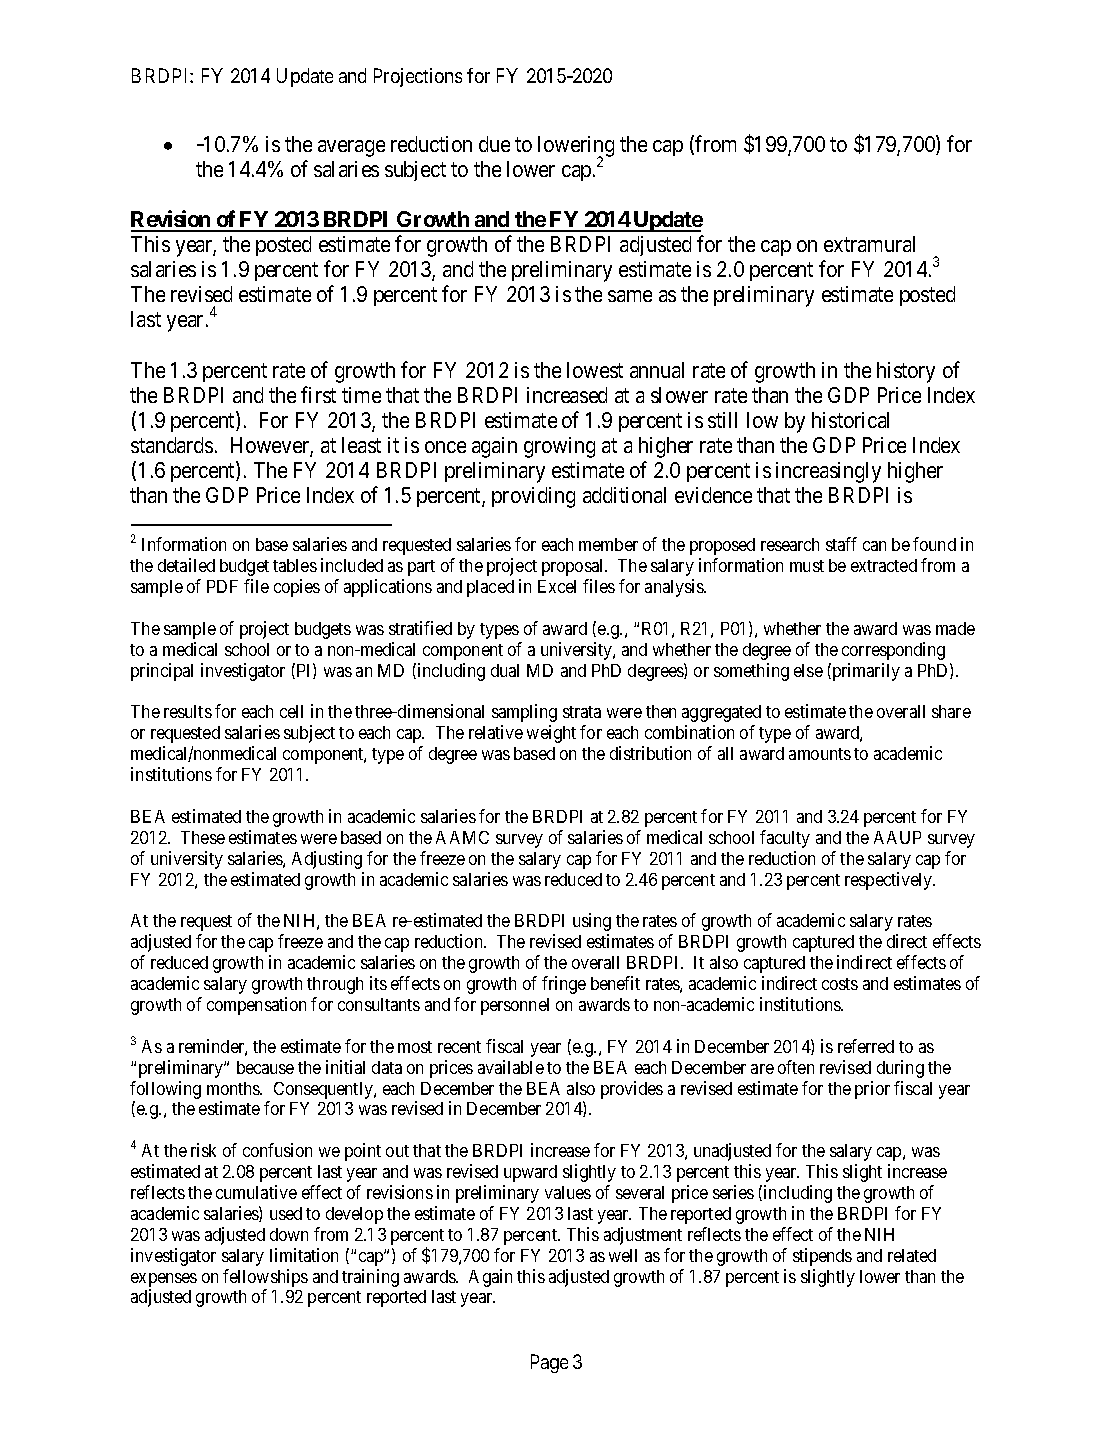  What do you see at coordinates (494, 144) in the page?
I see `due` at bounding box center [494, 144].
